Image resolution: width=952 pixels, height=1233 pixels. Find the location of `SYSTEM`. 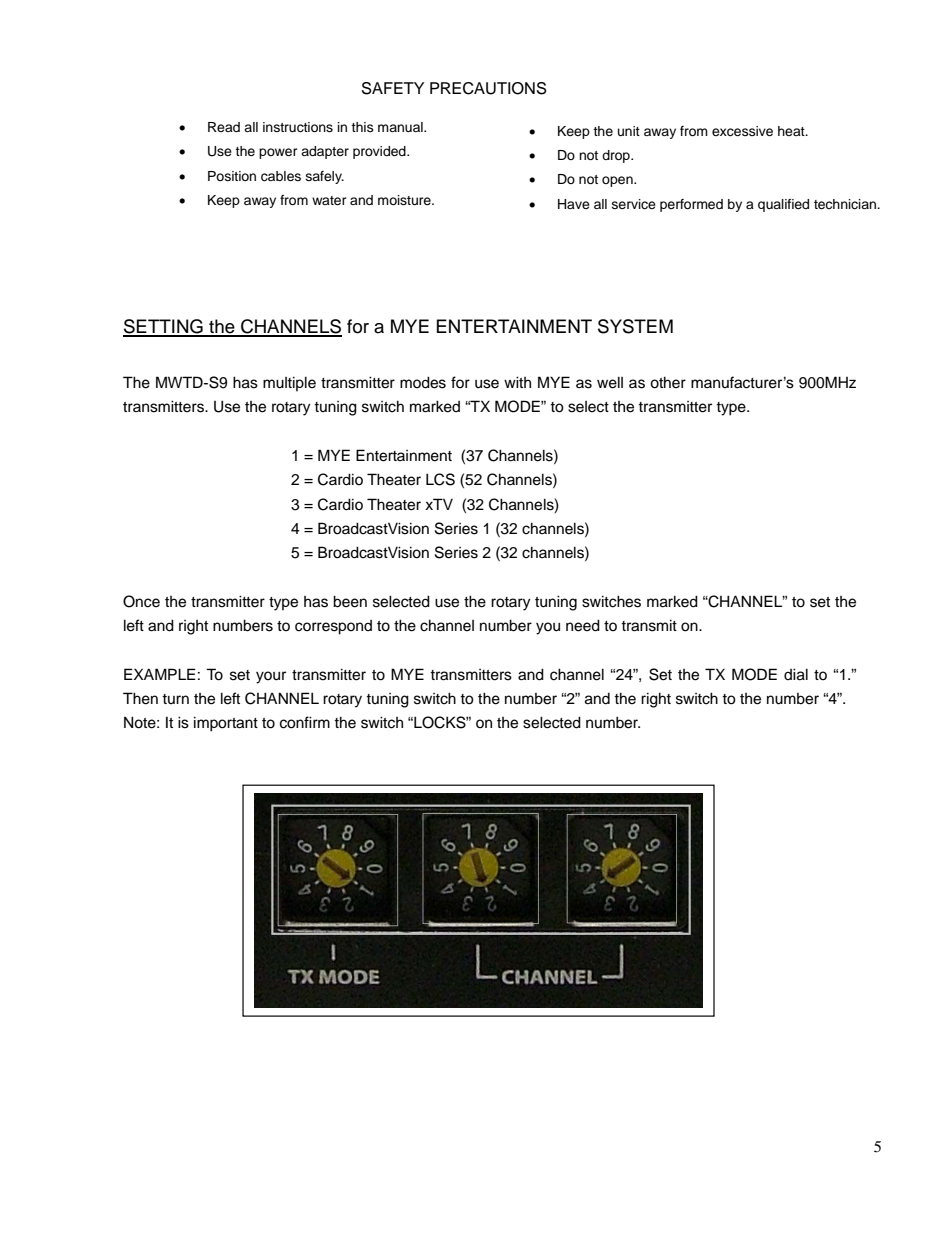

SYSTEM is located at coordinates (635, 326).
